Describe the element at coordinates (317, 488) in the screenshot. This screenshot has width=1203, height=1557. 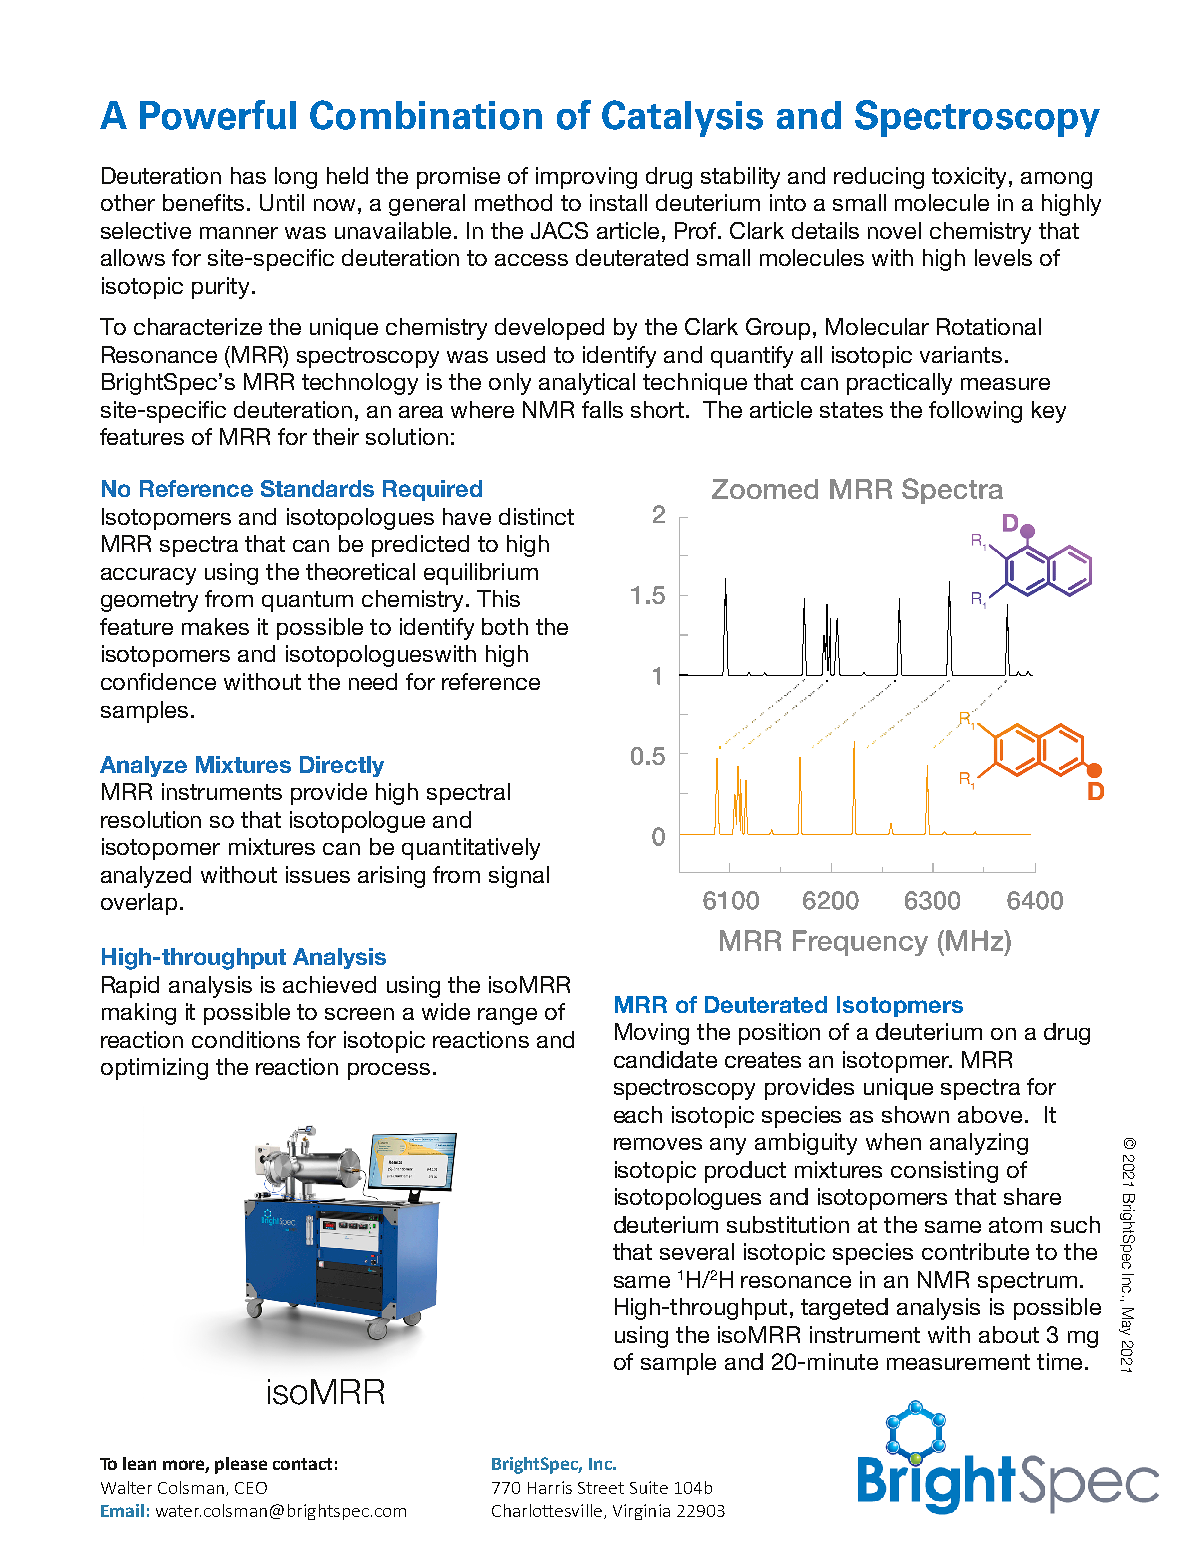
I see `Standards` at that location.
